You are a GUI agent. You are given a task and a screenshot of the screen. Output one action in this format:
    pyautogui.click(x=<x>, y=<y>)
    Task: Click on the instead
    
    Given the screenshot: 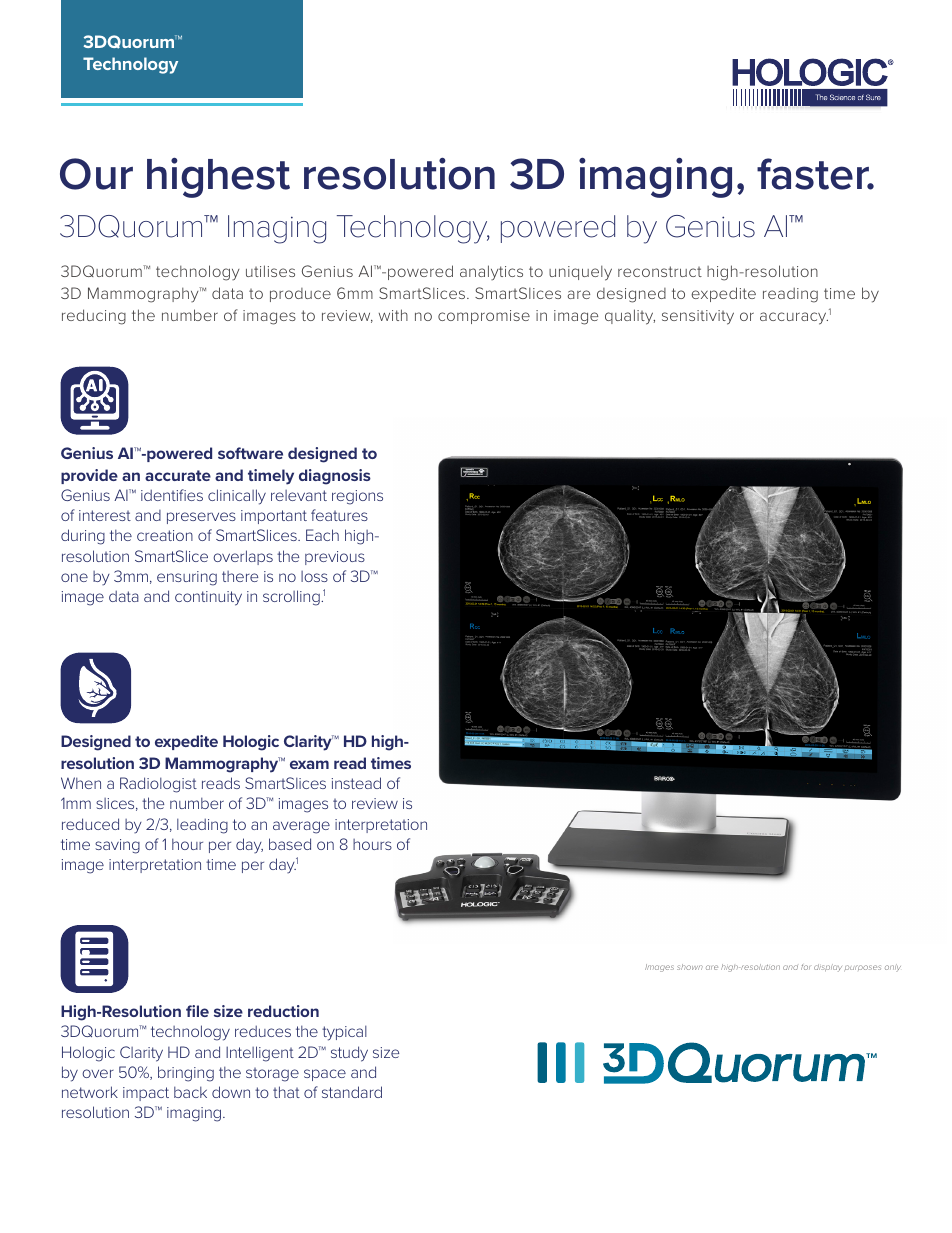 What is the action you would take?
    pyautogui.click(x=356, y=783)
